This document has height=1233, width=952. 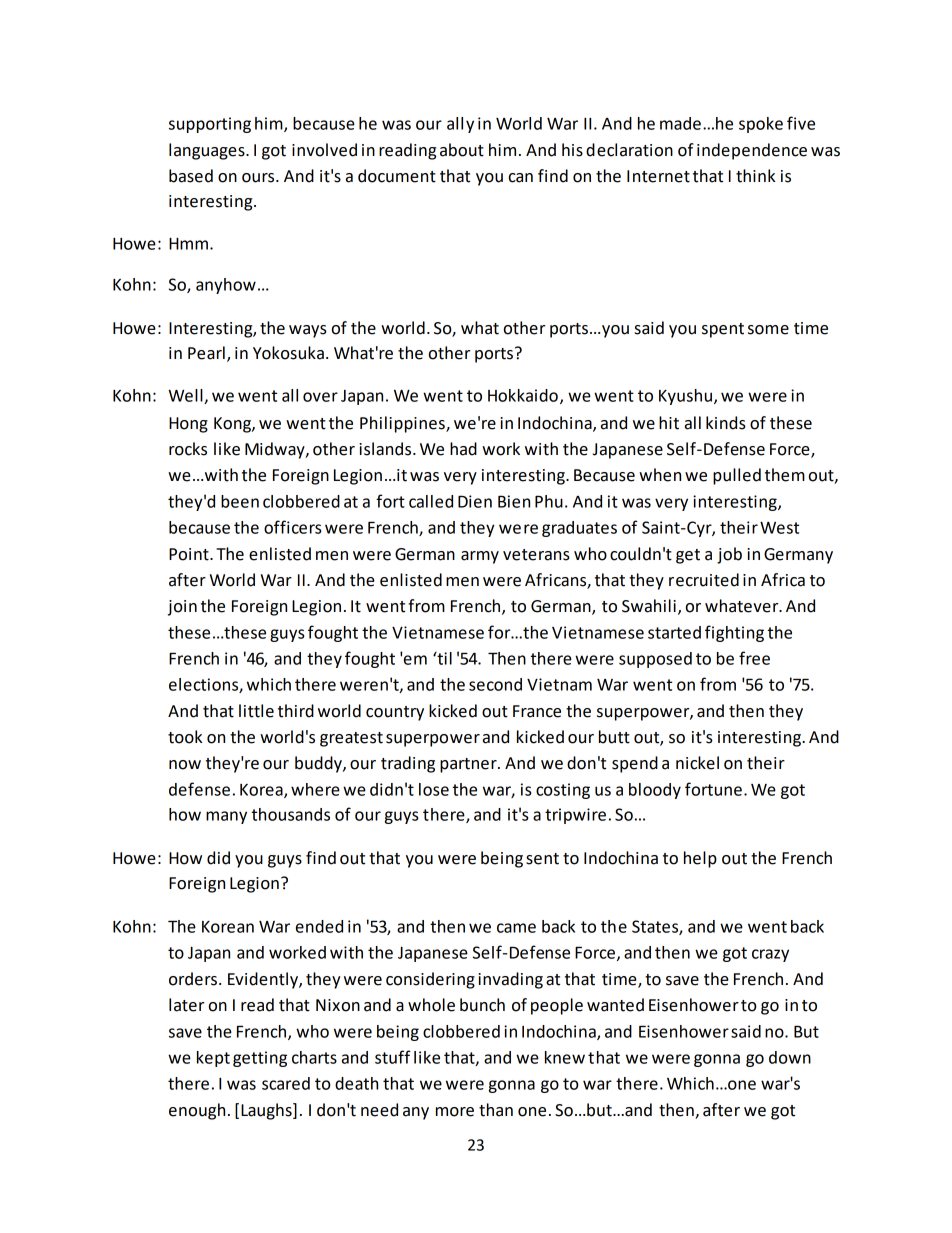 What do you see at coordinates (752, 151) in the document?
I see `independence` at bounding box center [752, 151].
